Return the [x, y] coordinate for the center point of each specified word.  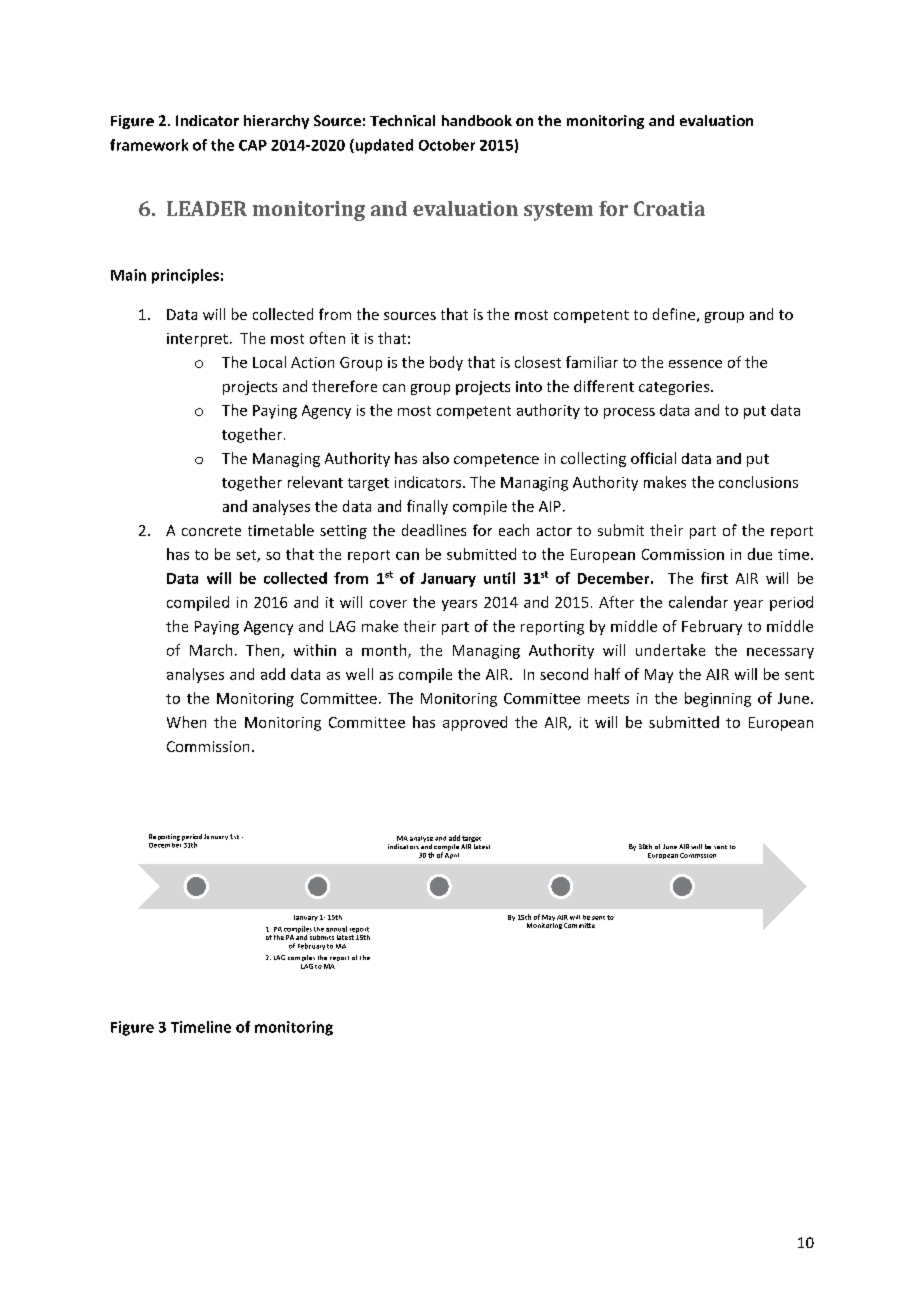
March [211, 650]
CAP [253, 145]
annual [336, 929]
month [385, 651]
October [447, 145]
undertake [670, 650]
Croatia [669, 208]
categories [675, 388]
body [446, 363]
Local [269, 362]
